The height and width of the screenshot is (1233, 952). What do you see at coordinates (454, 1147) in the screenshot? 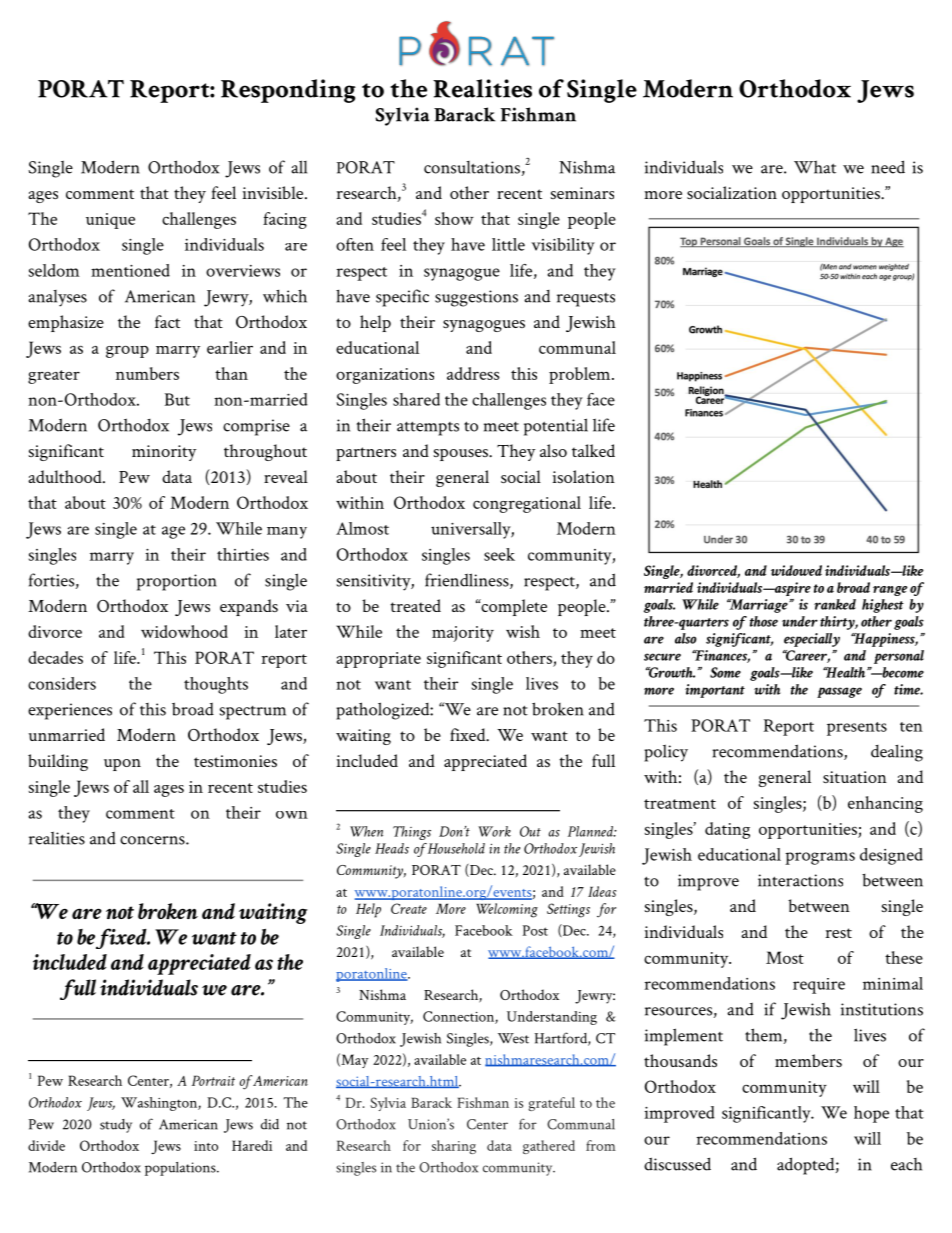
I see `sharing` at bounding box center [454, 1147].
